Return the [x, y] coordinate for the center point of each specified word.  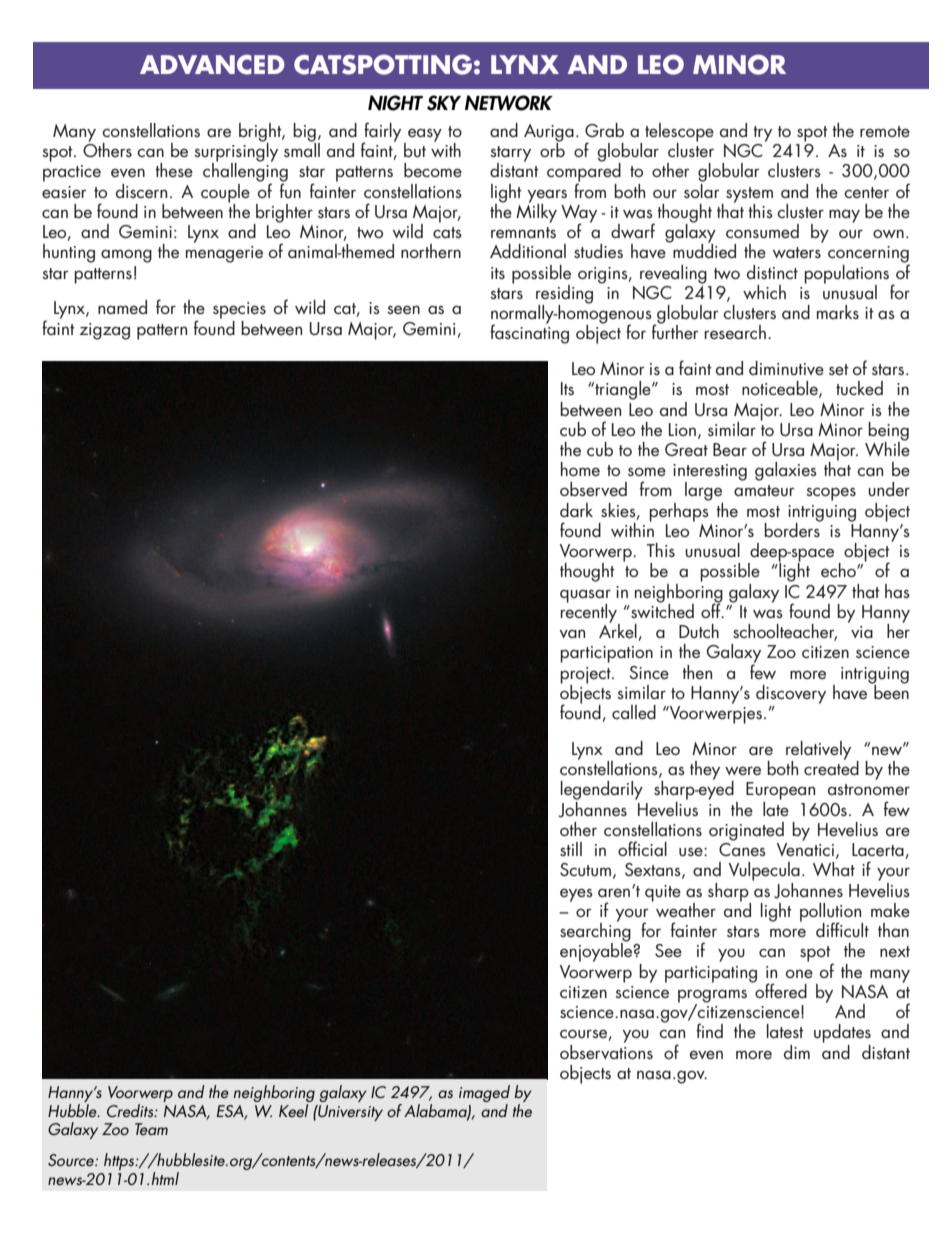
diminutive [786, 368]
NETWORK [509, 103]
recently [589, 613]
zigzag [104, 331]
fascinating [529, 333]
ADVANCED [212, 65]
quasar [585, 597]
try [762, 134]
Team [151, 1129]
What [834, 869]
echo [839, 570]
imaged [484, 1093]
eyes [576, 895]
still [571, 849]
